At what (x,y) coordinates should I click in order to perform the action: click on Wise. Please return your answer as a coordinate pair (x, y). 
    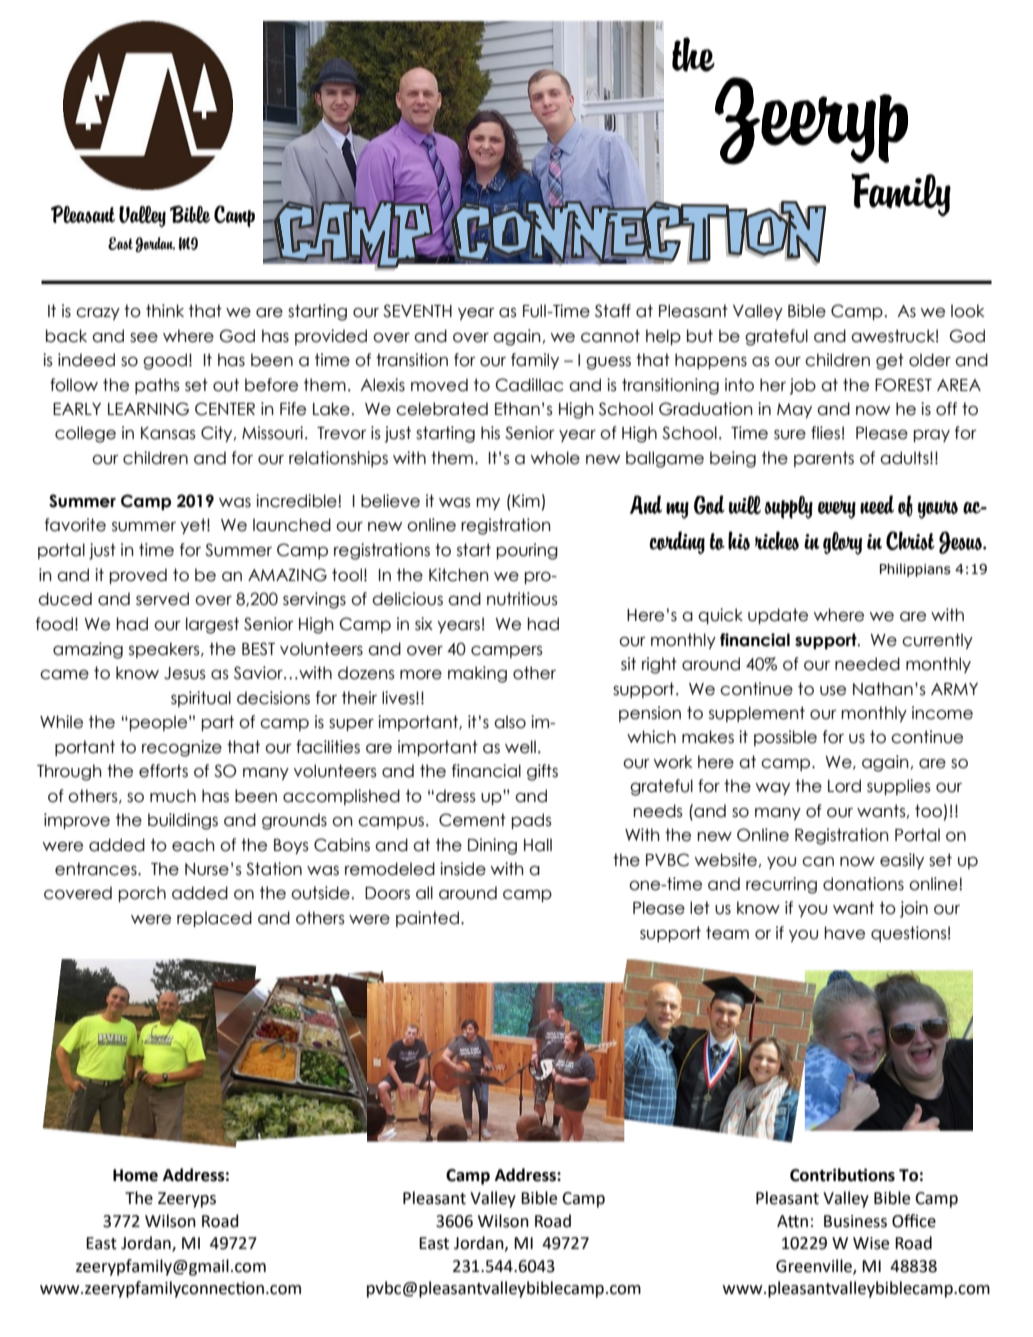
    Looking at the image, I should click on (871, 1243).
